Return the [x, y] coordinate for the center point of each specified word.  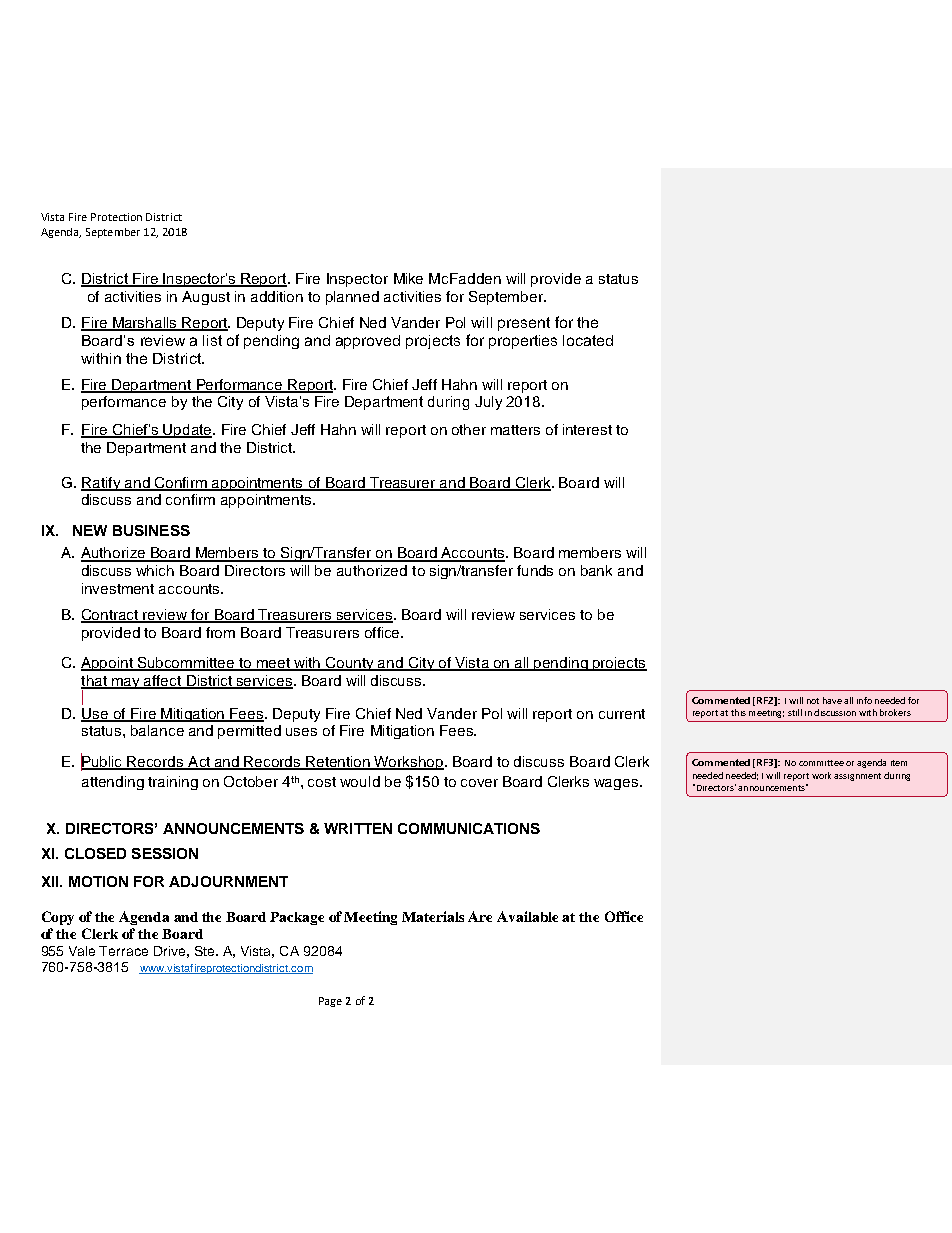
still [795, 712]
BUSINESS [151, 530]
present [524, 324]
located [588, 340]
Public [103, 761]
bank [596, 570]
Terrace [123, 951]
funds [535, 570]
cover [479, 783]
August [206, 298]
